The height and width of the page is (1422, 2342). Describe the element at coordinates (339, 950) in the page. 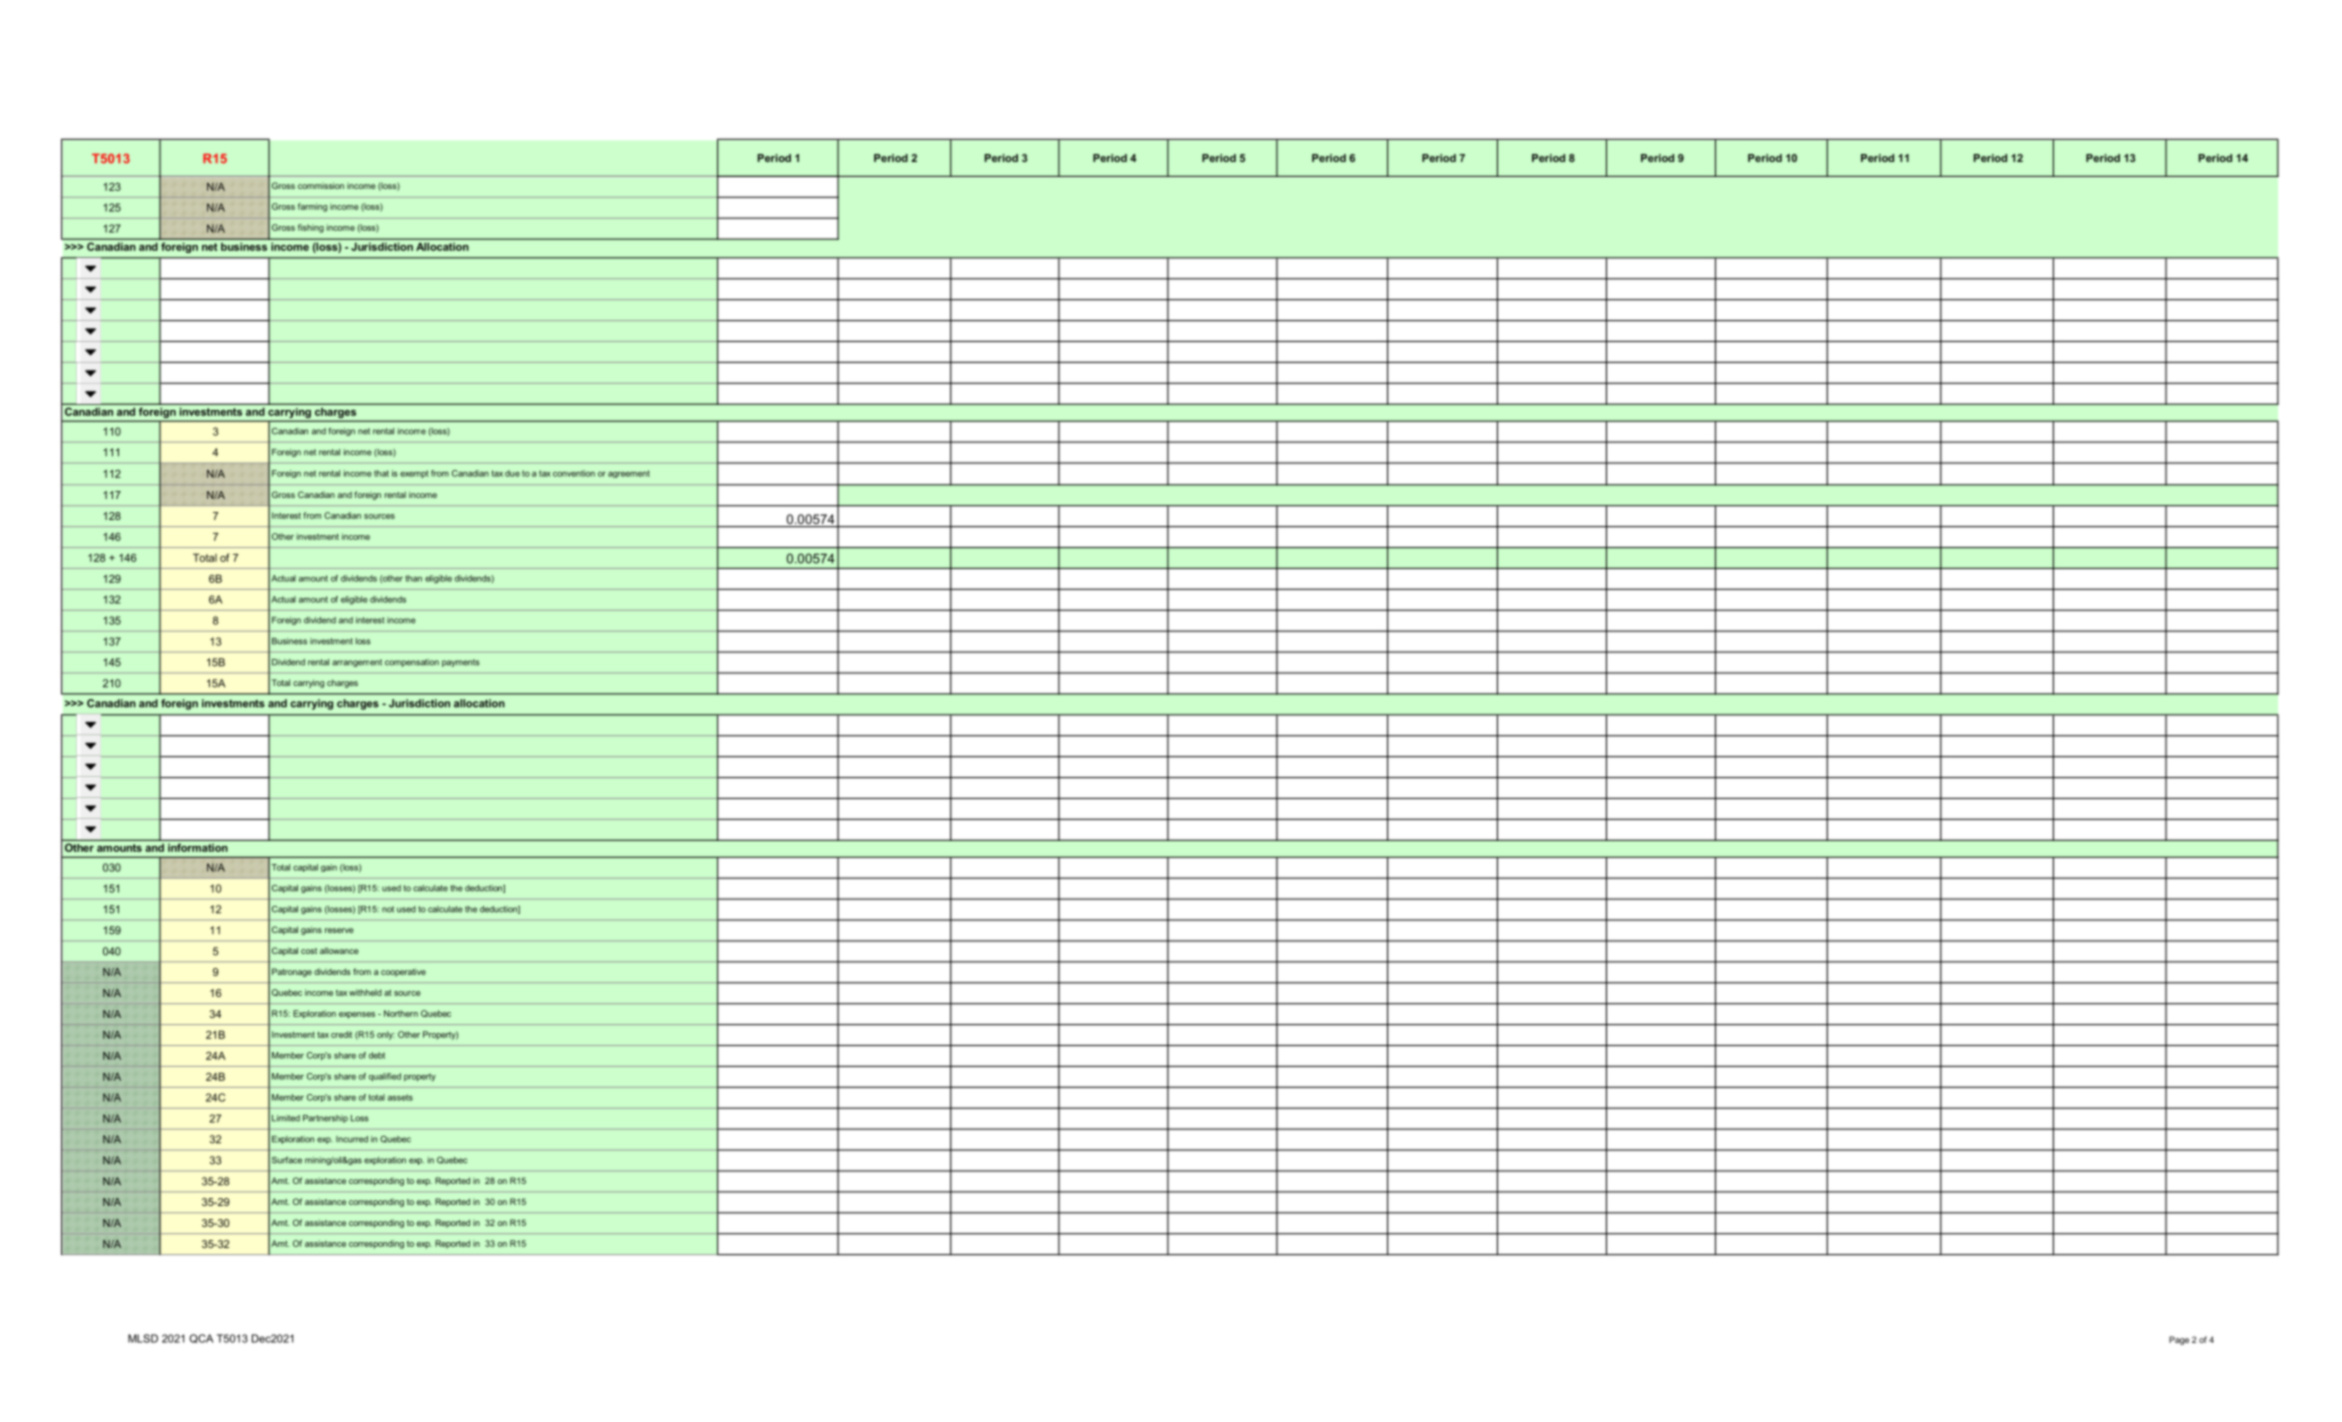

I see `allowance` at that location.
